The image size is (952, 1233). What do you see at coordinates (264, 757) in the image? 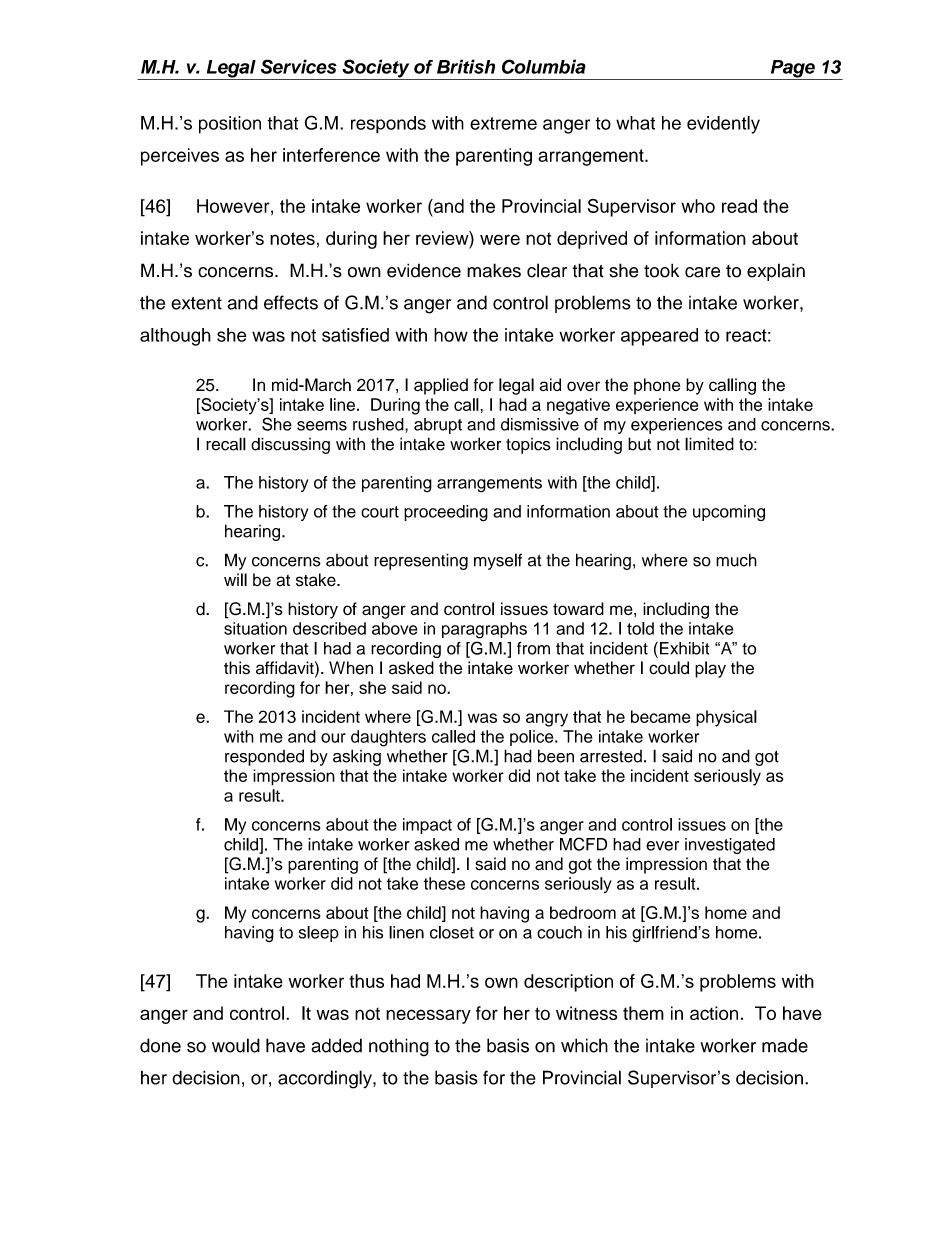
I see `responded` at bounding box center [264, 757].
